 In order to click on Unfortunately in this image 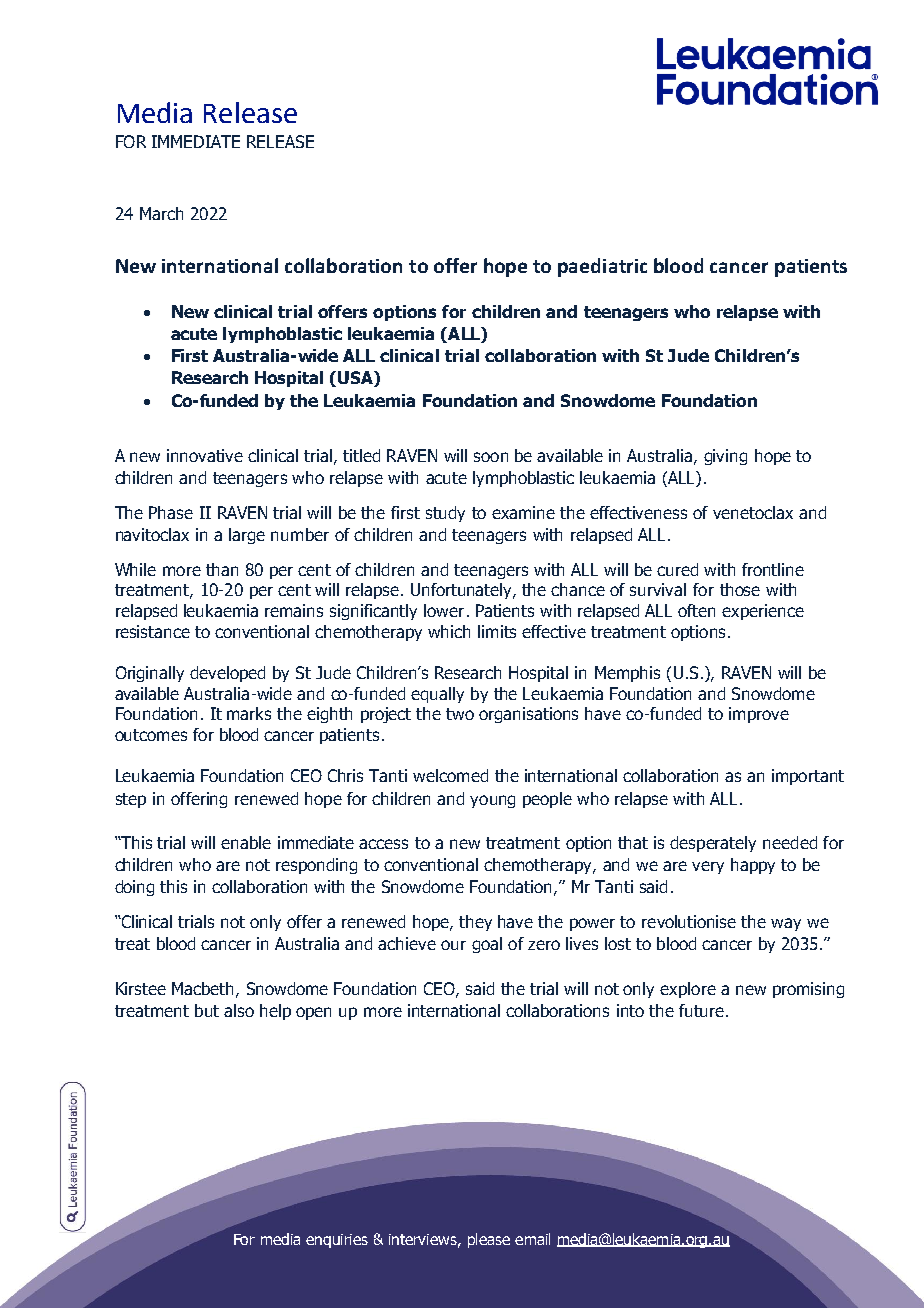, I will do `click(463, 591)`.
